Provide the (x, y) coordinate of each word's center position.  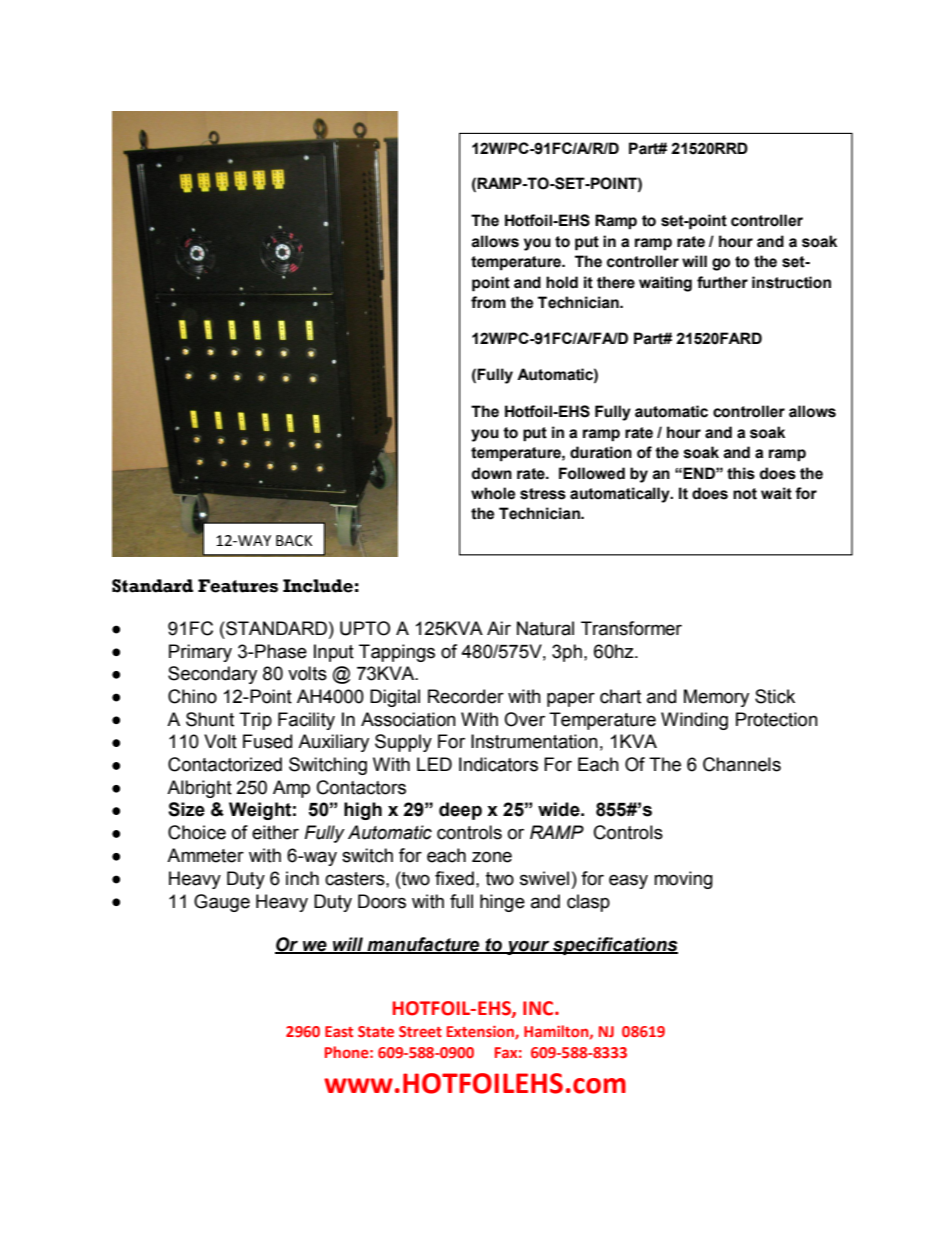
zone (492, 857)
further (722, 282)
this (741, 473)
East (339, 1031)
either (275, 832)
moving (683, 880)
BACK (294, 541)
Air (499, 628)
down (492, 473)
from (488, 302)
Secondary (212, 675)
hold (562, 282)
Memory (716, 698)
